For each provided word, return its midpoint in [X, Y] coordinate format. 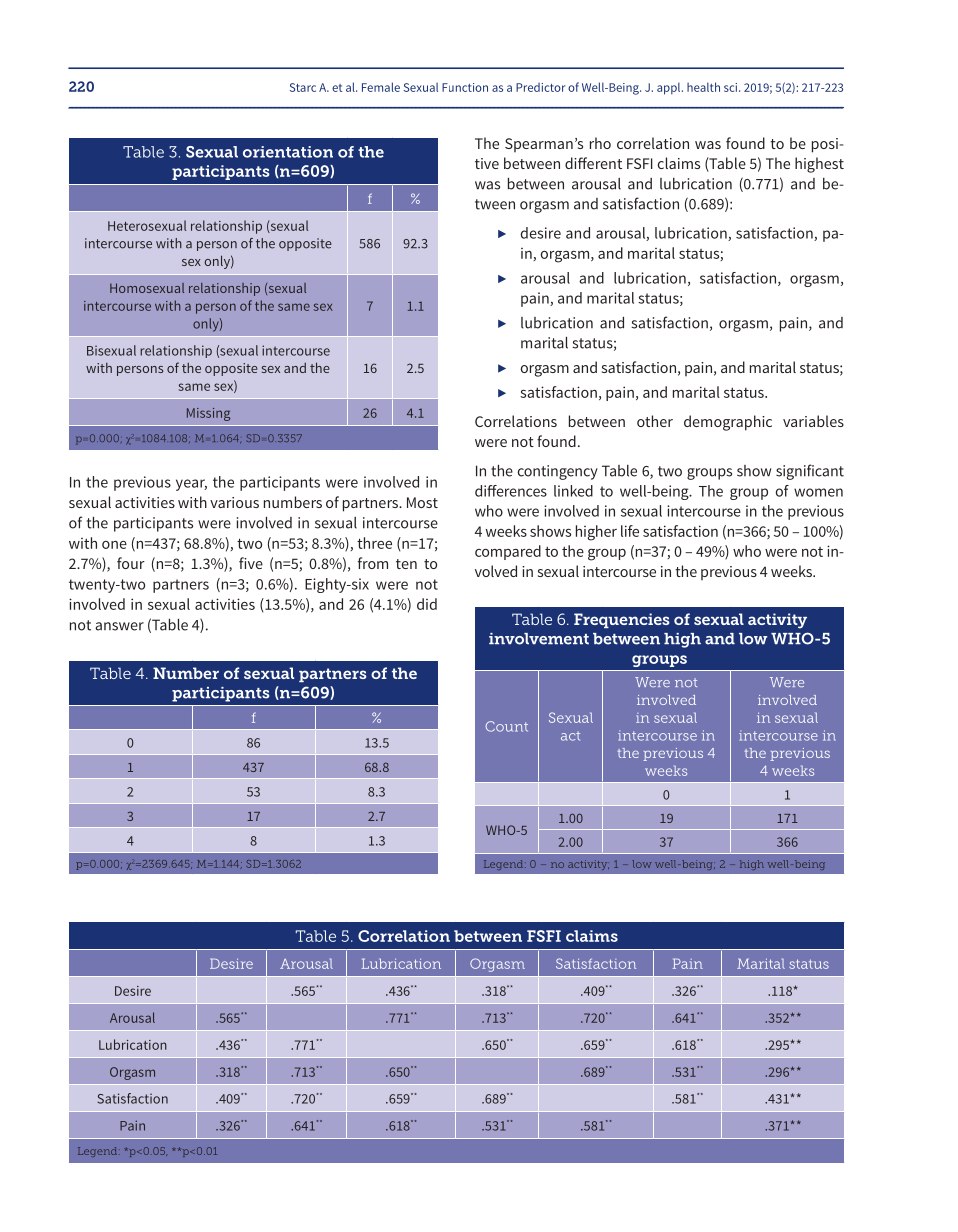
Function [465, 87]
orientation [288, 152]
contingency [557, 472]
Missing [208, 414]
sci [732, 87]
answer [119, 626]
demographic [728, 423]
